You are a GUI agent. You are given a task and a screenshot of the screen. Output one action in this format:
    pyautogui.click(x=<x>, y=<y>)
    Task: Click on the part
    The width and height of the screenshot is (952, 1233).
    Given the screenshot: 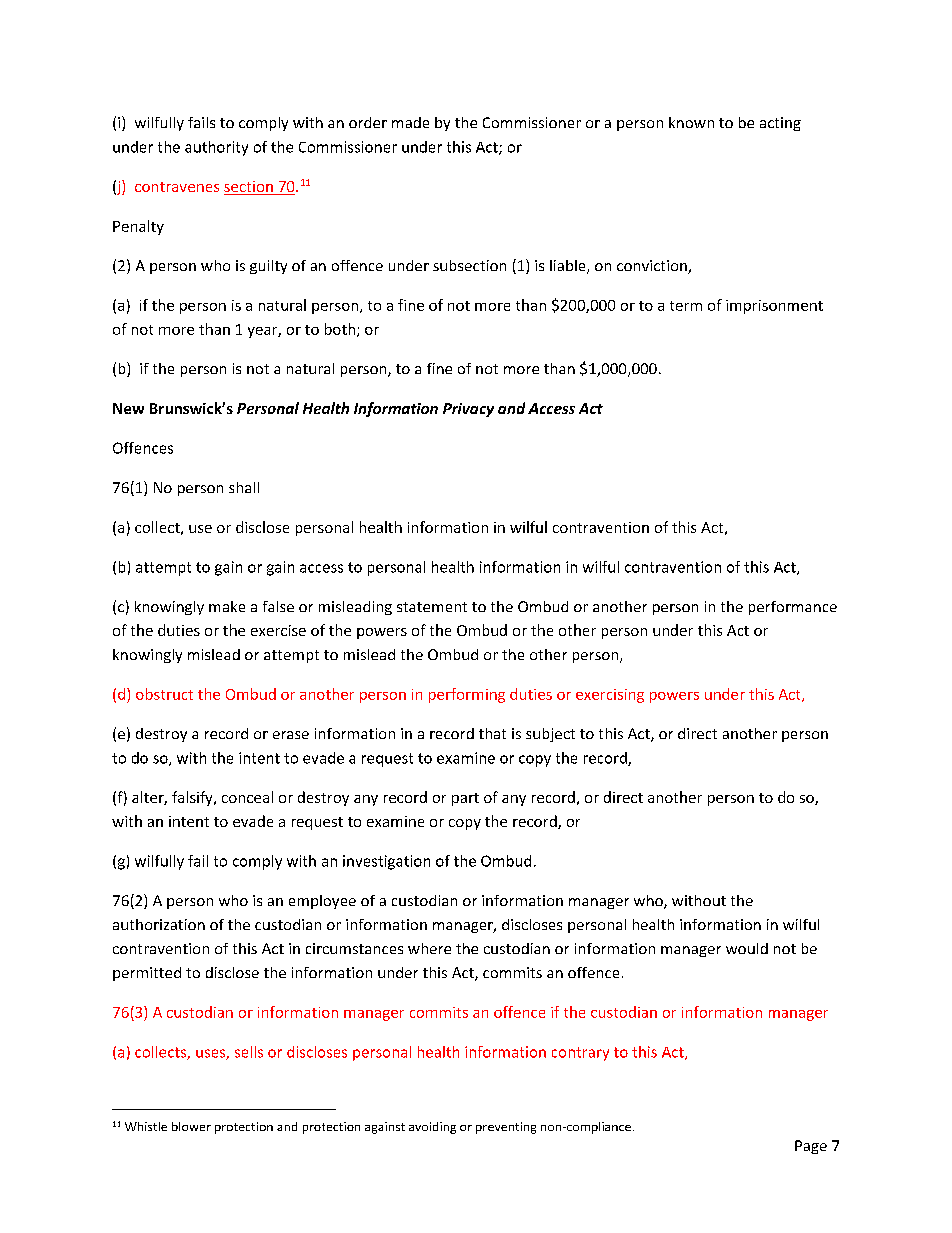 What is the action you would take?
    pyautogui.click(x=465, y=799)
